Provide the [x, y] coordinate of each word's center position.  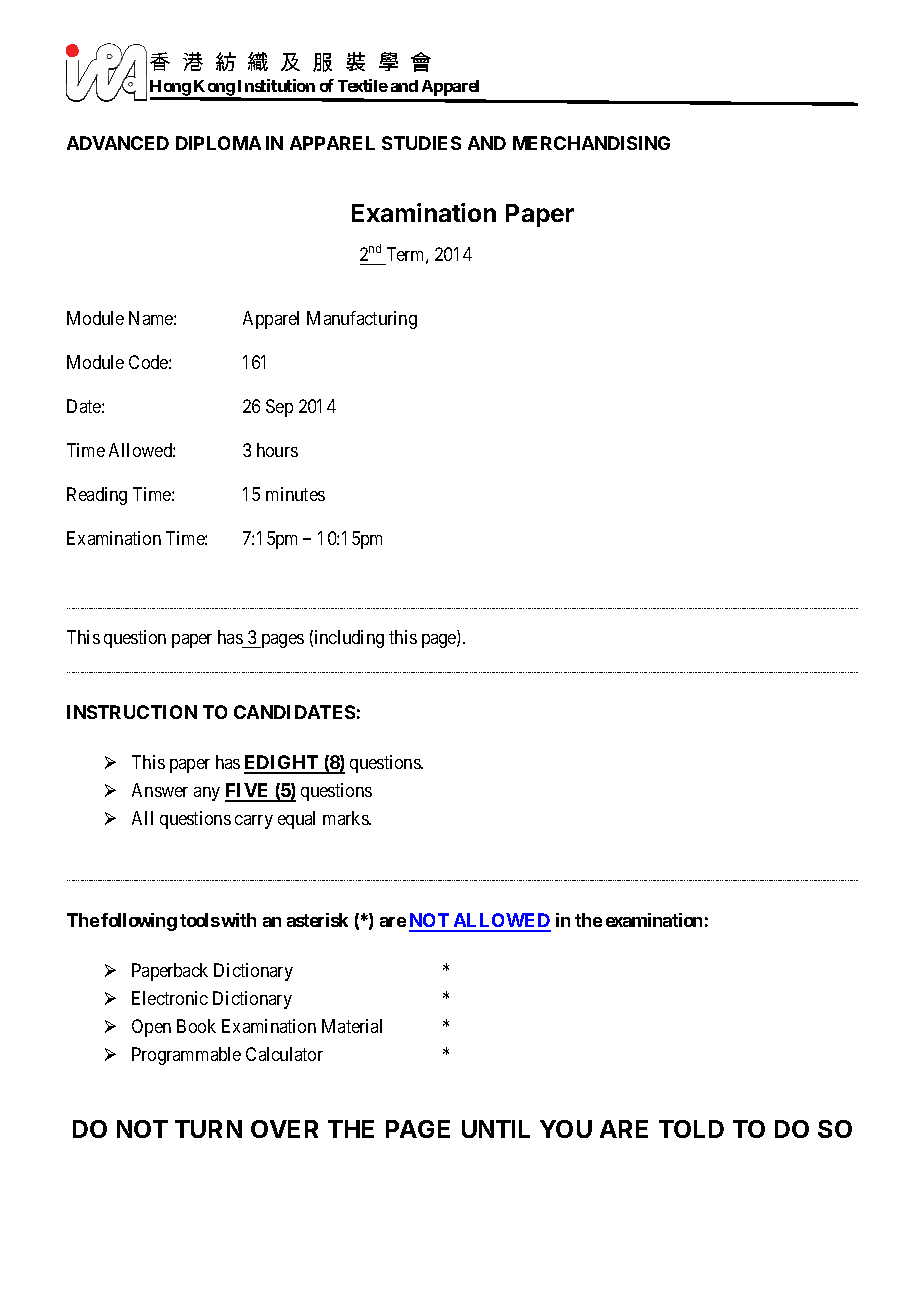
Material [352, 1026]
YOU [566, 1129]
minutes [295, 494]
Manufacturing [362, 320]
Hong [171, 89]
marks [346, 818]
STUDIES [421, 143]
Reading [97, 496]
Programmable [186, 1056]
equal [296, 820]
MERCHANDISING [591, 143]
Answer [160, 790]
